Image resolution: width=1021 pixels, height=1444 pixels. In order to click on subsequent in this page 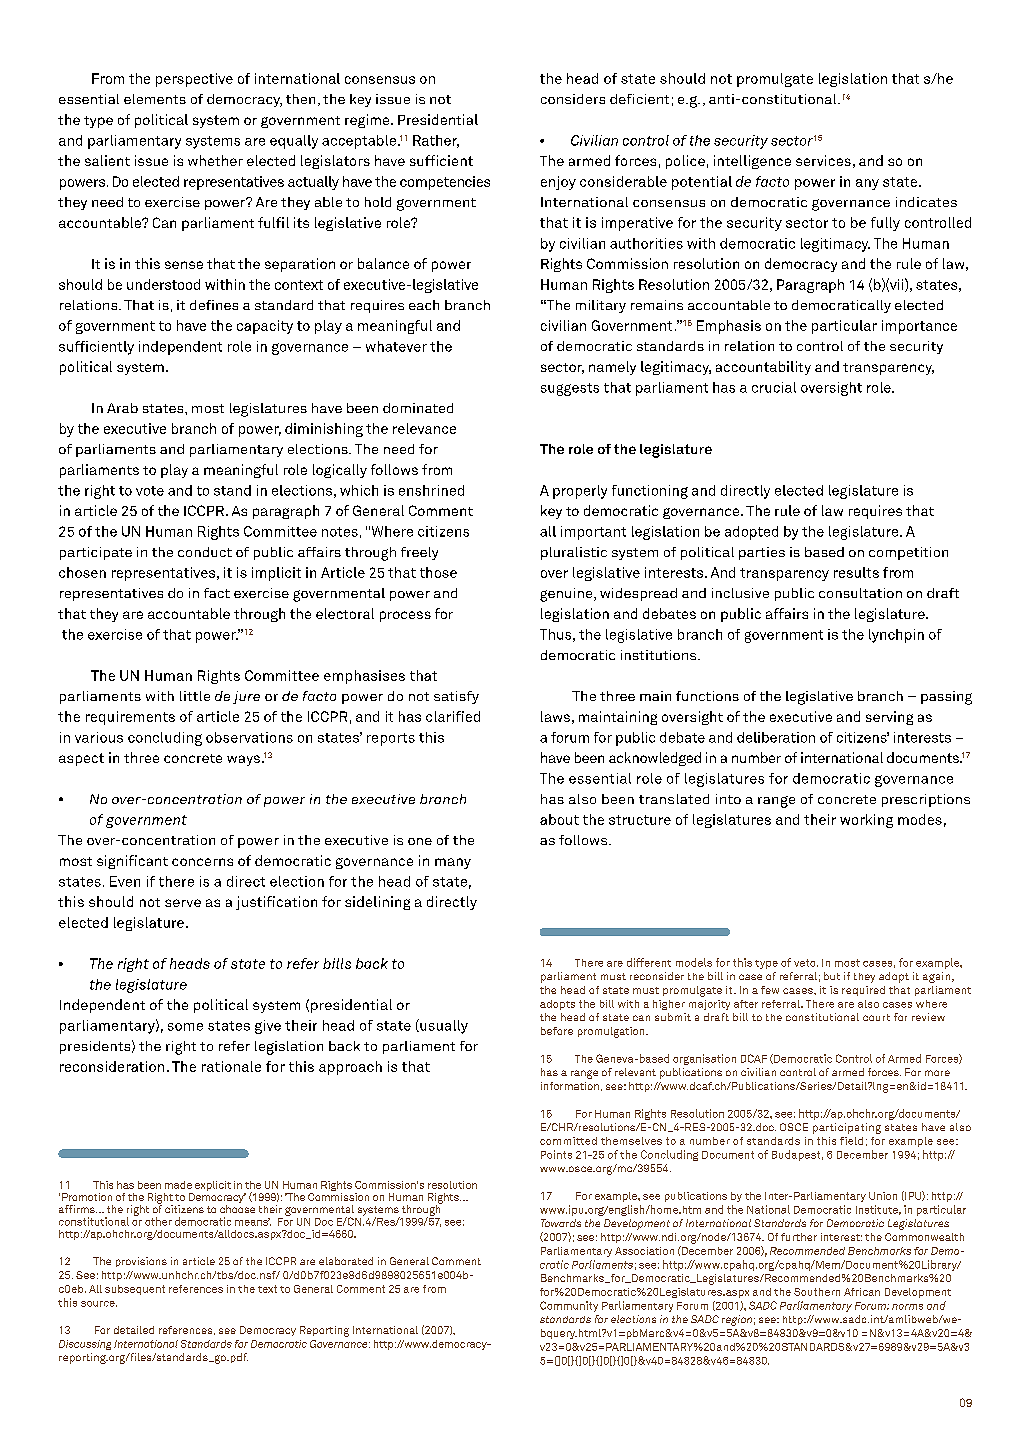, I will do `click(135, 1290)`.
